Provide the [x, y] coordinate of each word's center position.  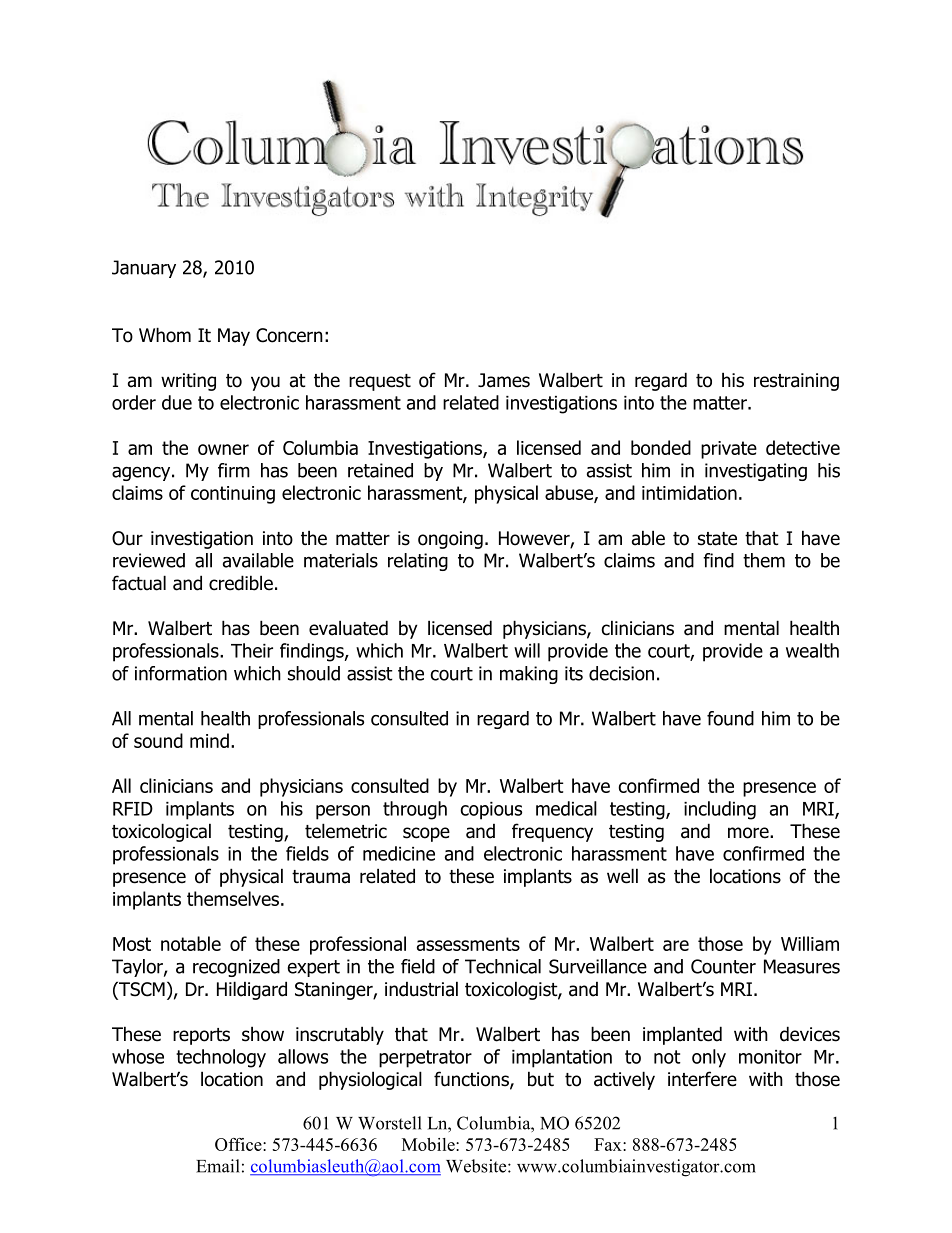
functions [472, 1080]
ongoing [450, 540]
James [504, 380]
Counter [723, 966]
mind [209, 740]
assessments [468, 944]
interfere [702, 1079]
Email [218, 1166]
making [529, 675]
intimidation [689, 492]
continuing [233, 495]
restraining [796, 382]
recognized [236, 968]
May [234, 337]
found [730, 718]
